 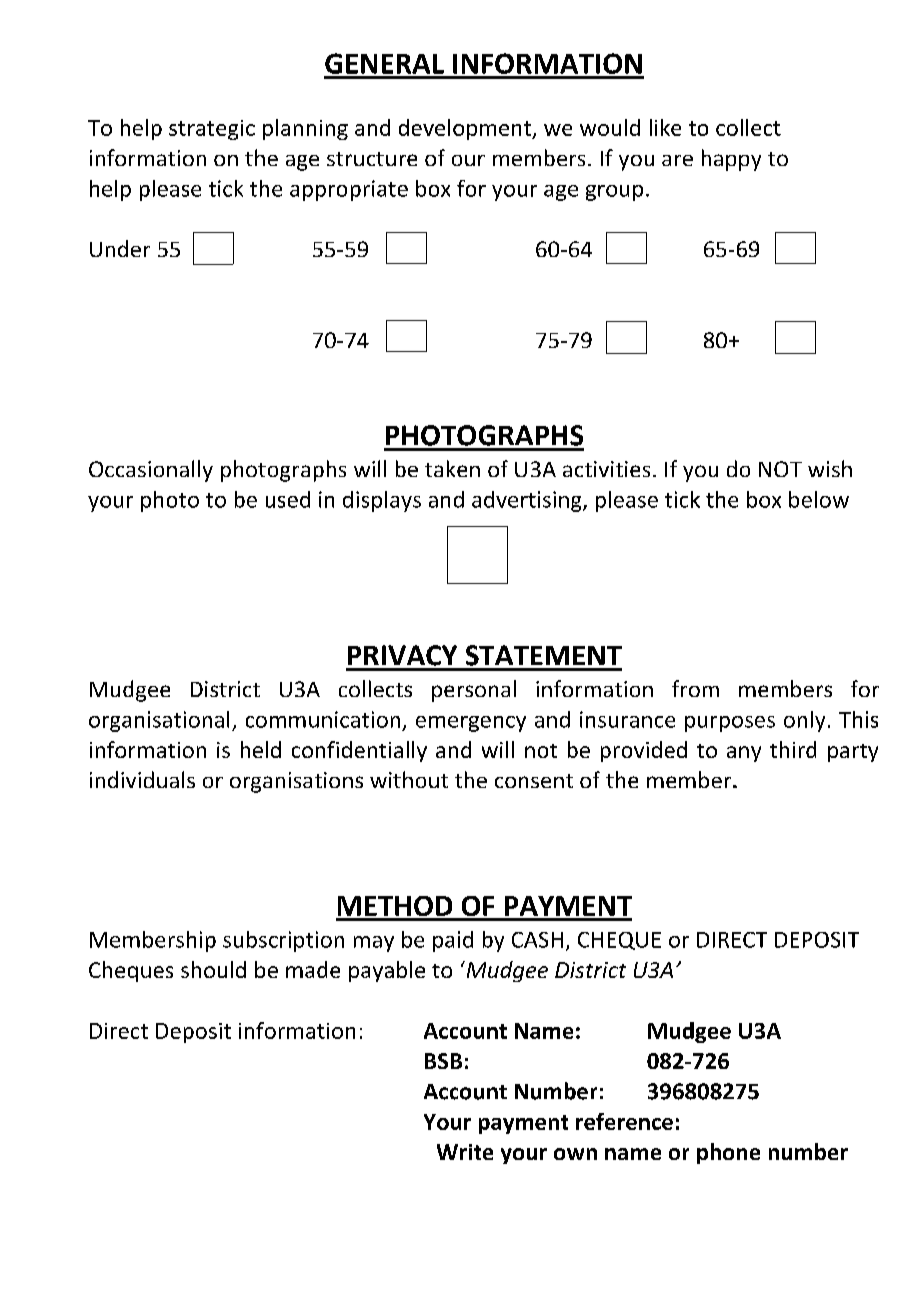 I want to click on Occasionally, so click(x=151, y=471).
